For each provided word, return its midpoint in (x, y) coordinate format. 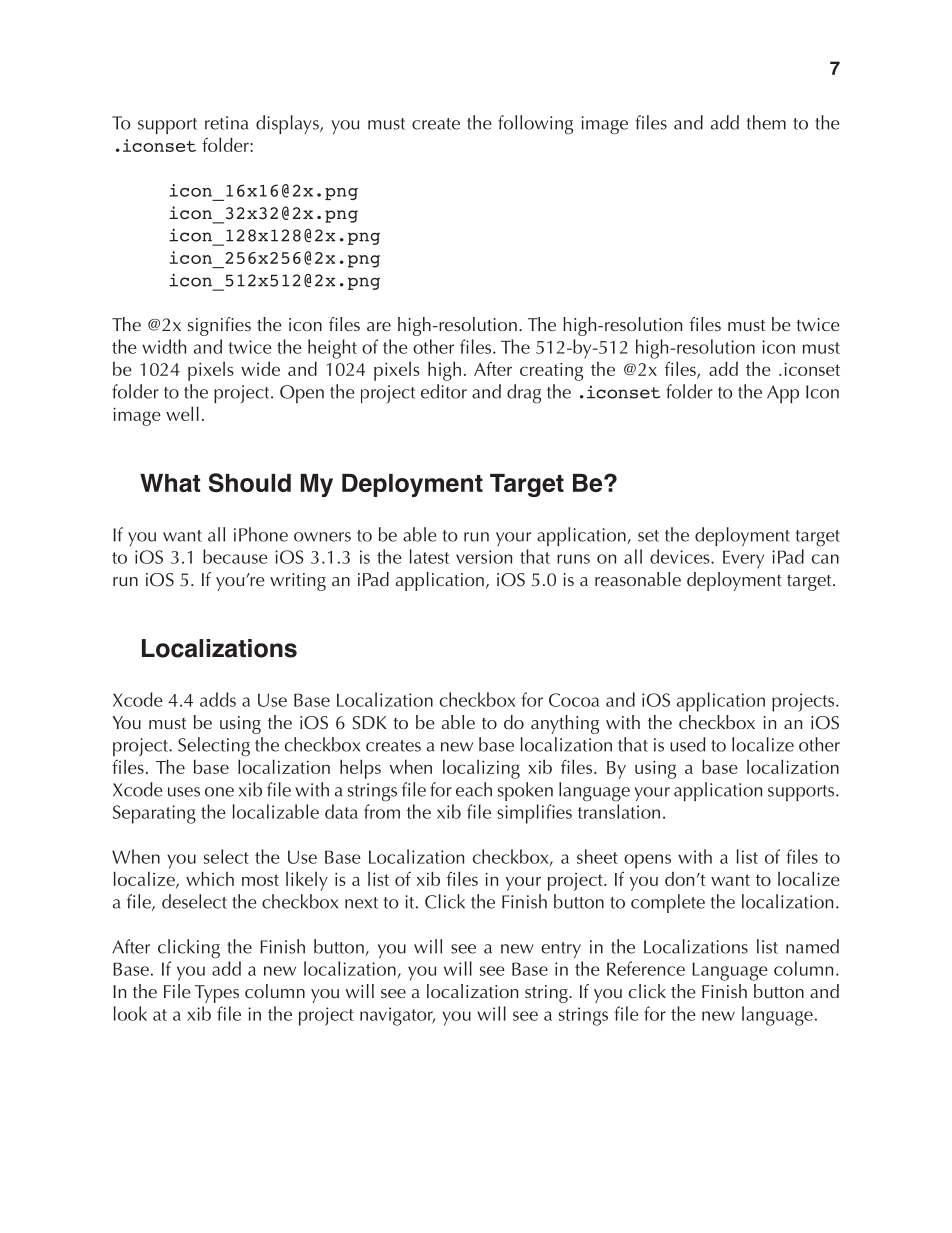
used (688, 744)
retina (226, 123)
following (535, 125)
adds (218, 699)
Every (743, 559)
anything (565, 724)
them (766, 122)
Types (217, 994)
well (182, 413)
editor (444, 391)
